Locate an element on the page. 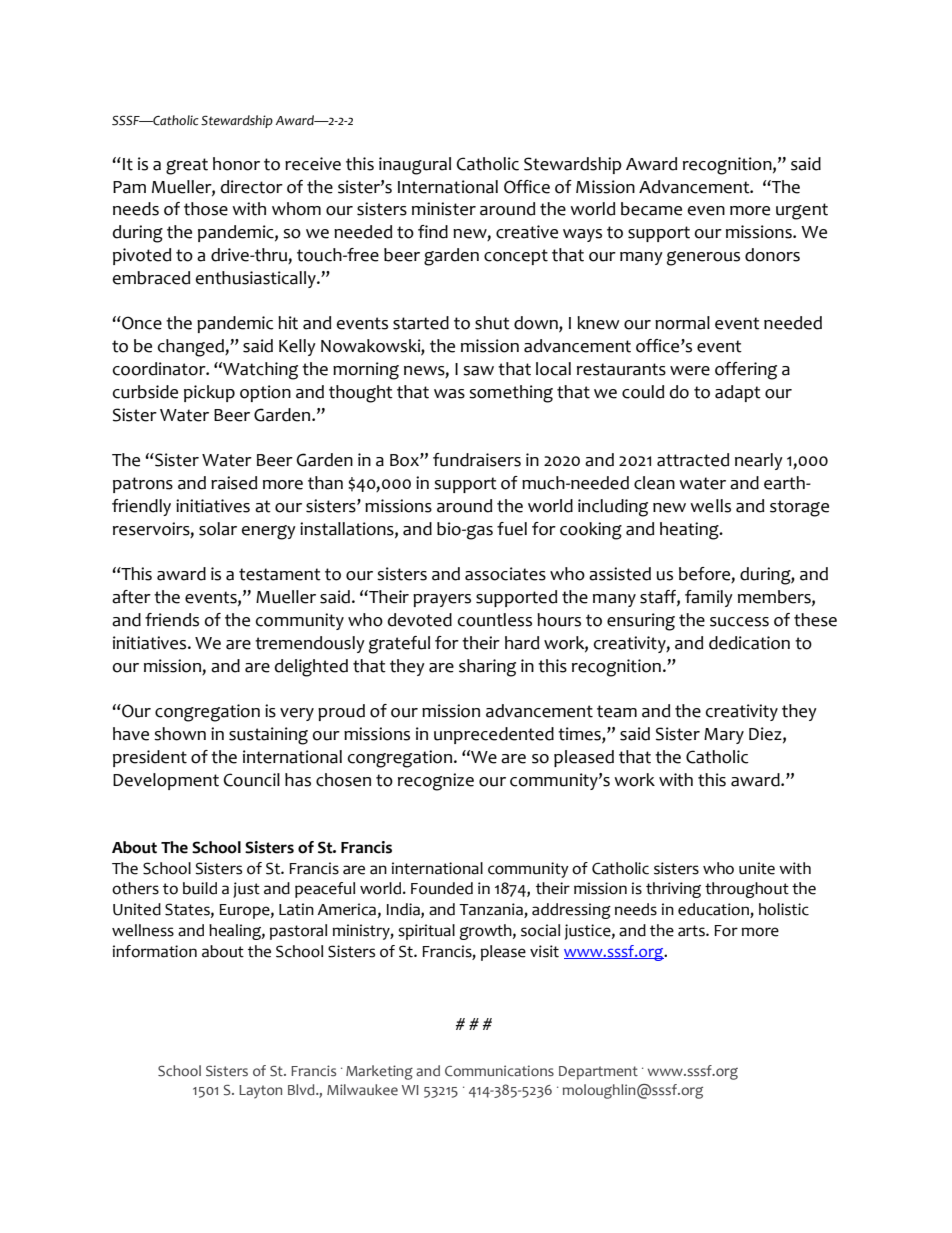  Founded is located at coordinates (442, 888).
